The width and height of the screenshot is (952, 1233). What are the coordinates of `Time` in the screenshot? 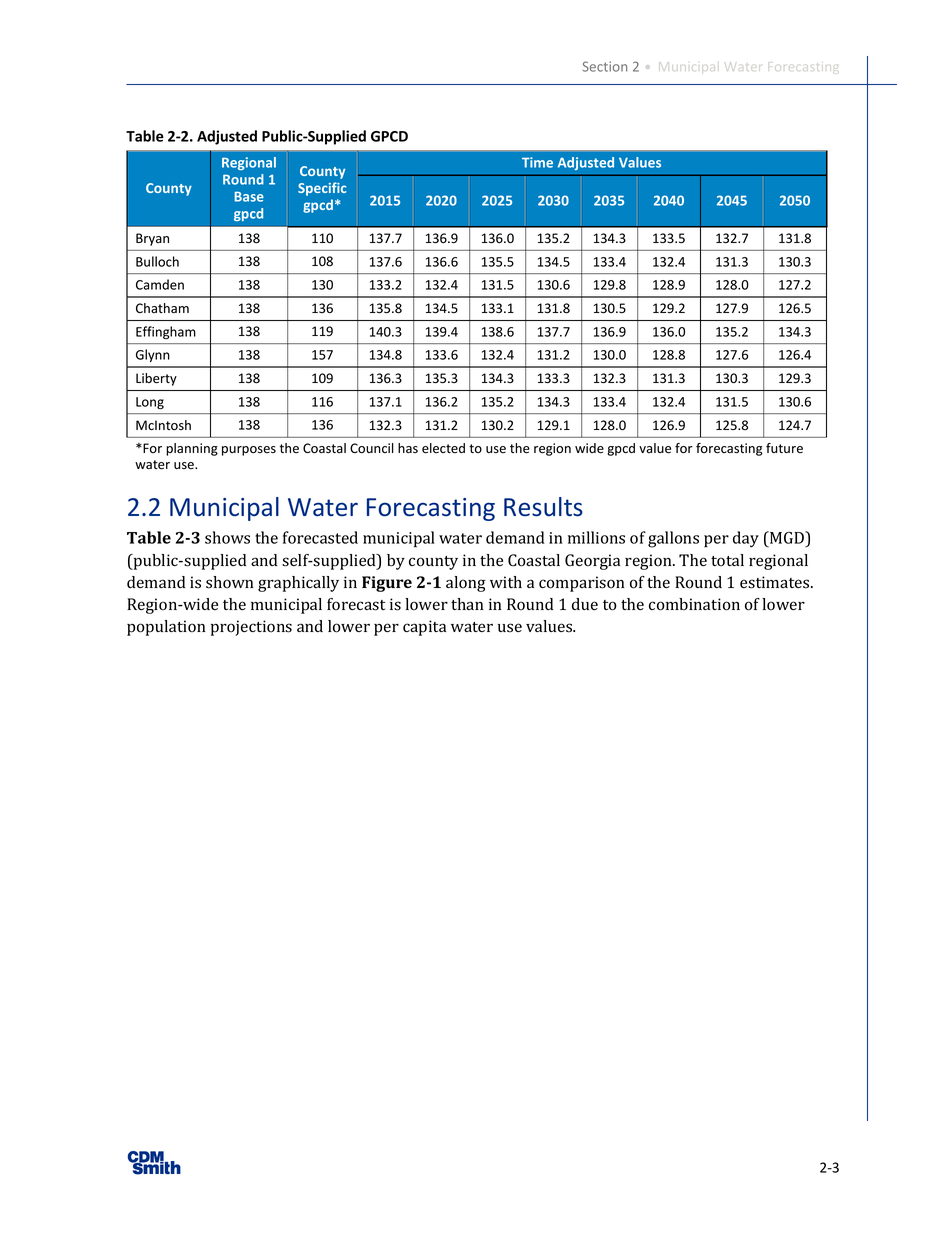 It's located at (537, 162).
